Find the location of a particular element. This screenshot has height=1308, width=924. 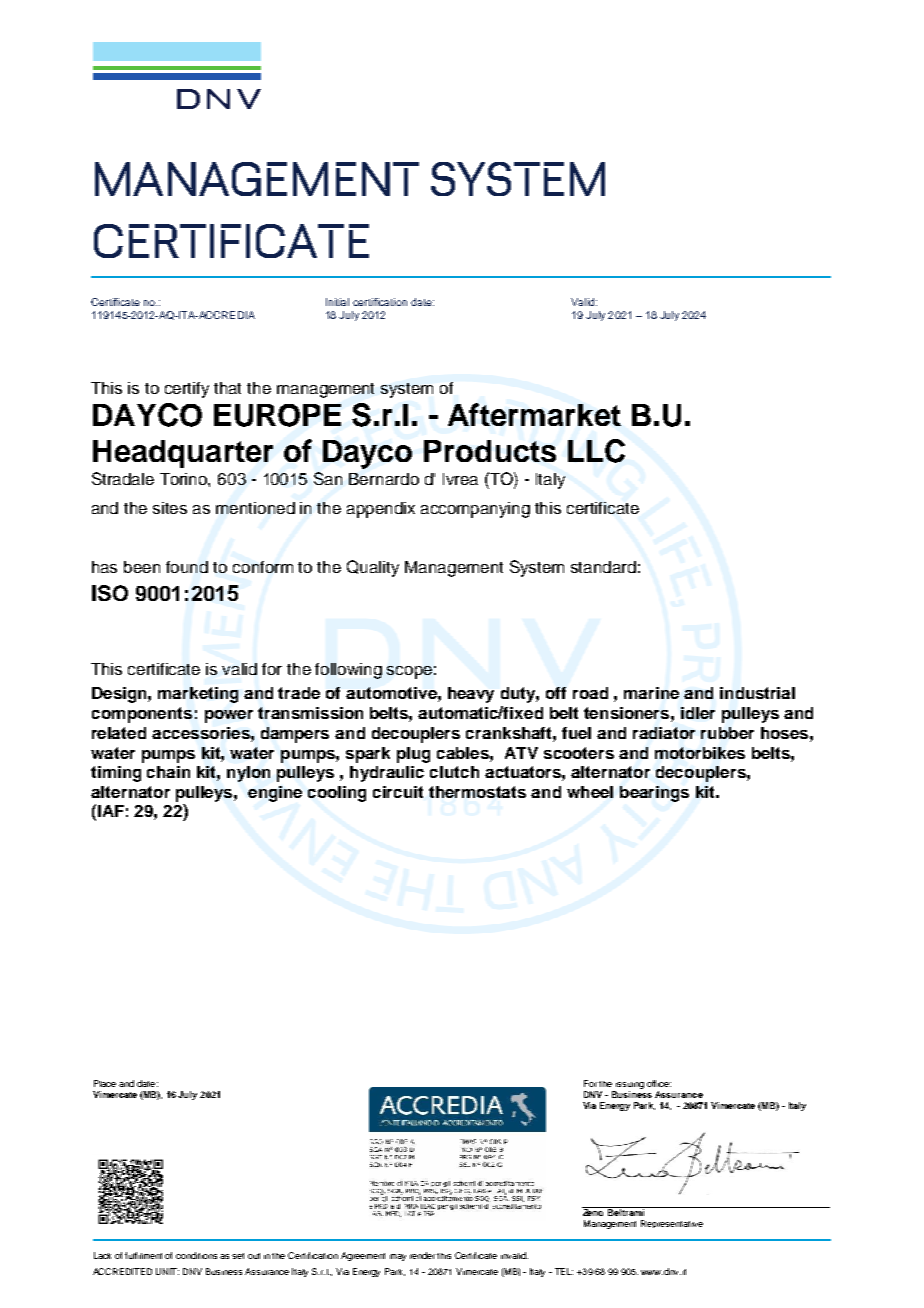

bearings is located at coordinates (654, 794).
